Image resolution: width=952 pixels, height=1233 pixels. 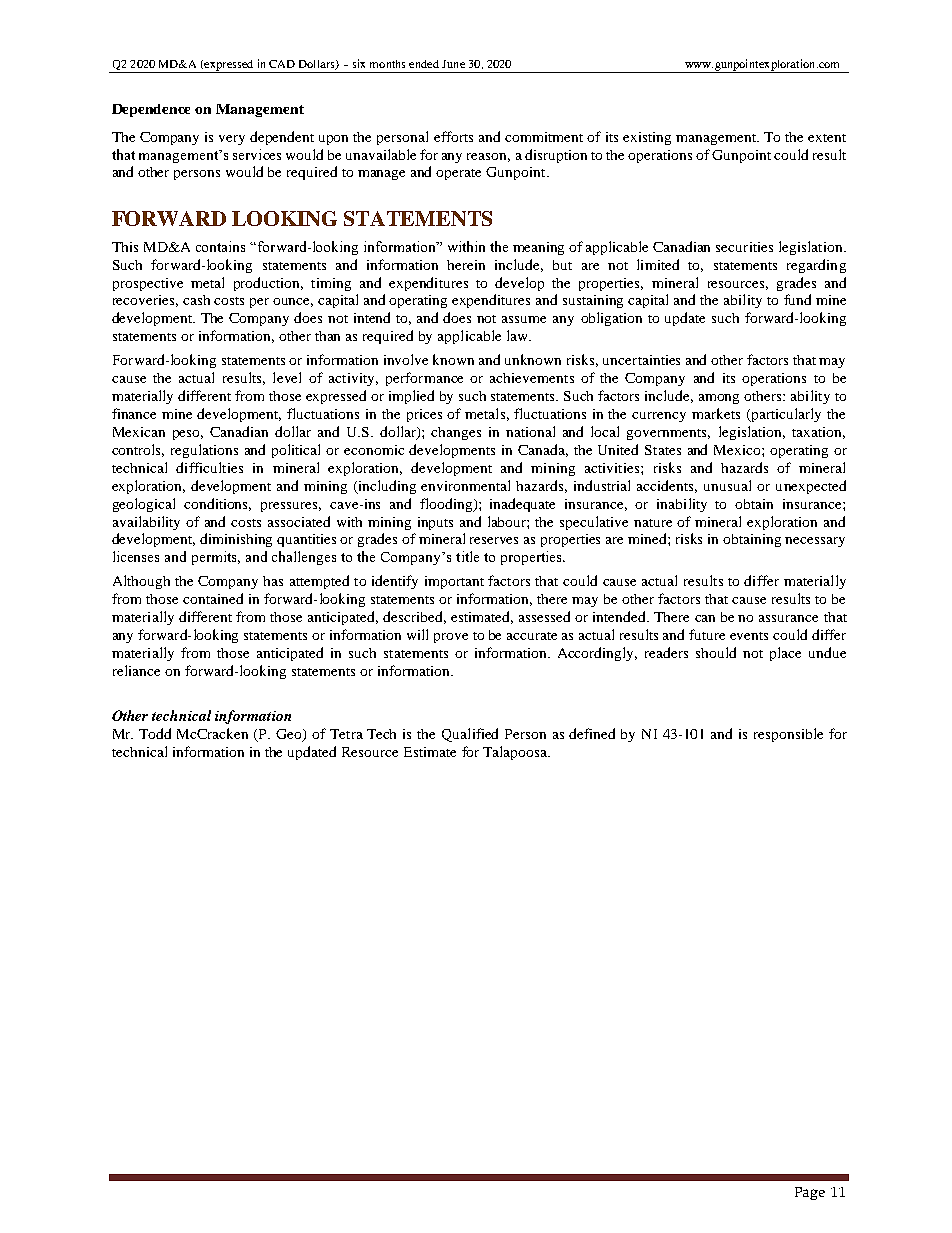 What do you see at coordinates (810, 1193) in the image?
I see `Page` at bounding box center [810, 1193].
